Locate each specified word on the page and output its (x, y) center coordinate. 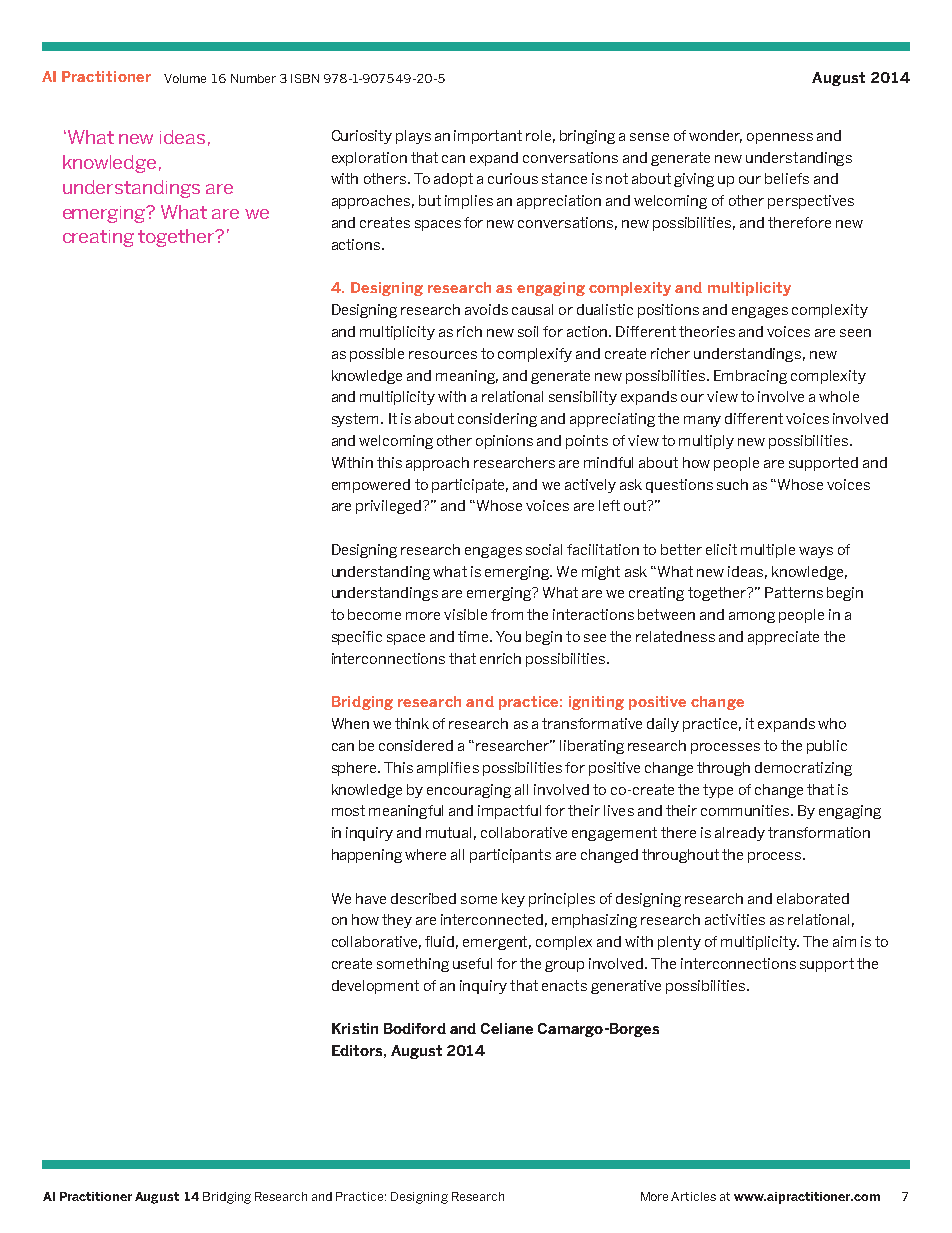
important (488, 137)
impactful (509, 812)
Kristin (355, 1028)
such (732, 484)
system (357, 420)
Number (253, 78)
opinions (504, 442)
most (348, 810)
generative (626, 987)
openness (780, 138)
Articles (693, 1196)
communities (746, 810)
